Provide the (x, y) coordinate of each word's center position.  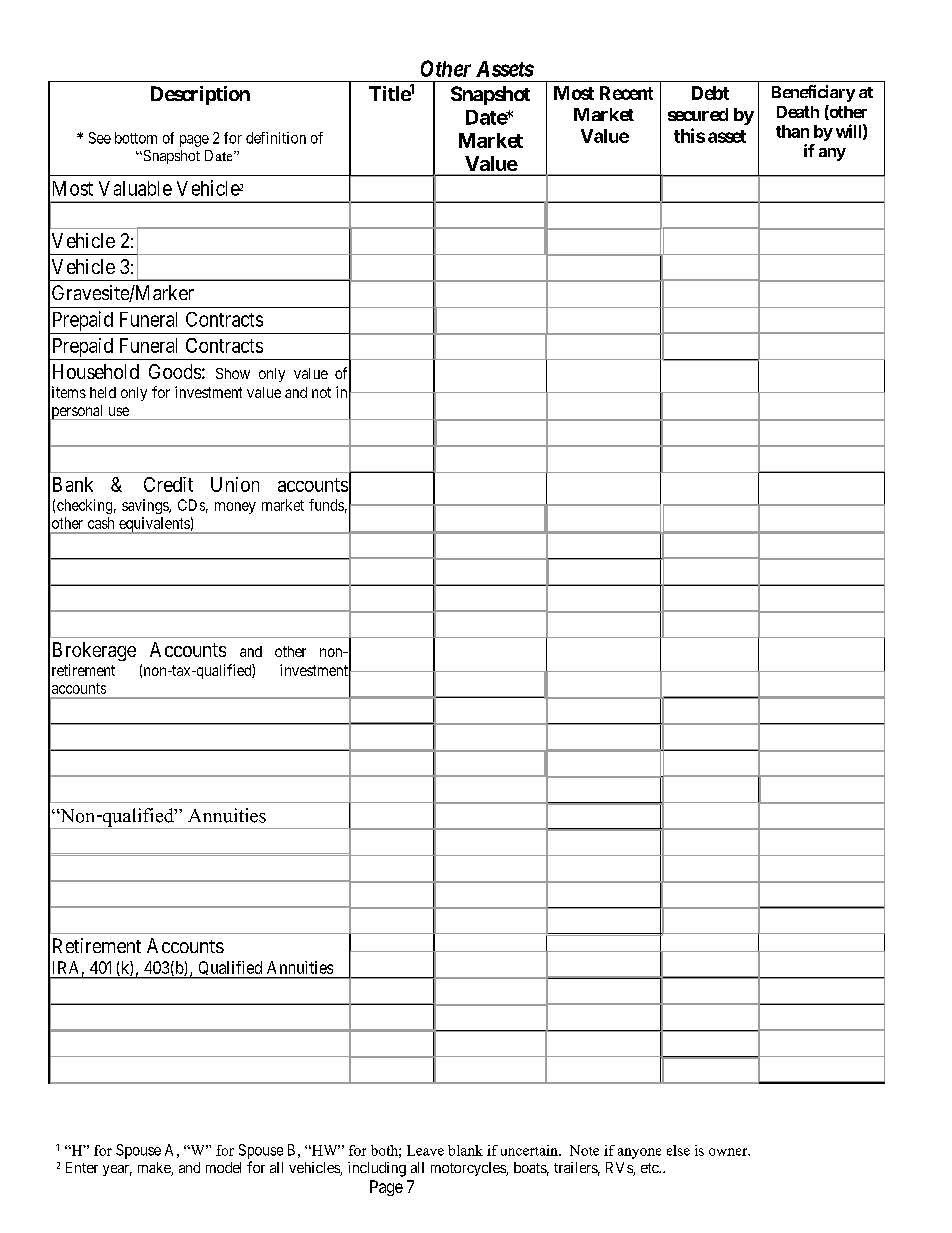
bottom (136, 138)
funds (326, 505)
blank (465, 1150)
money (235, 508)
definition (276, 138)
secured (698, 114)
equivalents (154, 525)
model (223, 1167)
